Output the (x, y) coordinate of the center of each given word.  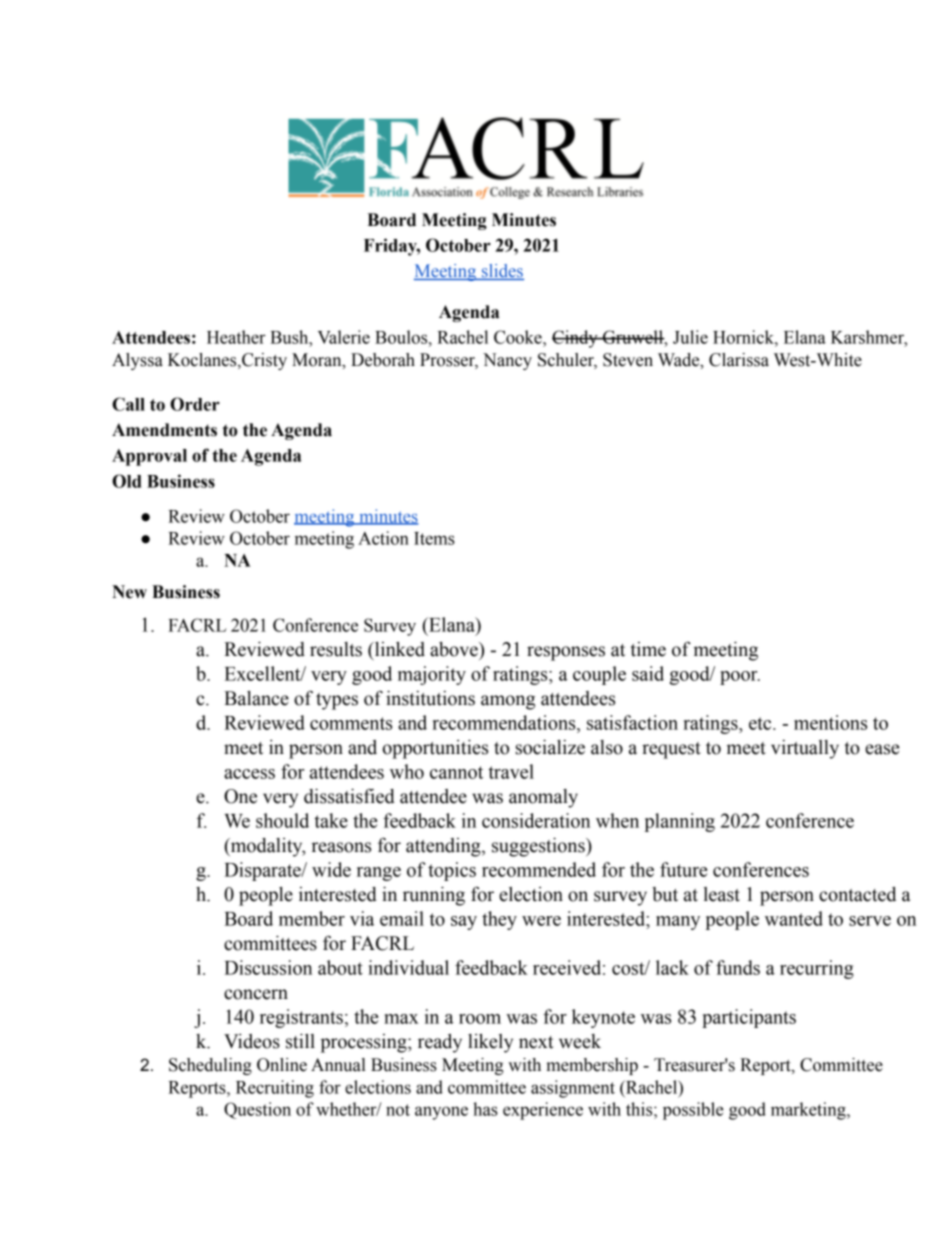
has (485, 1109)
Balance (256, 698)
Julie (690, 337)
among (508, 702)
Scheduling (210, 1066)
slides (502, 272)
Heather (236, 337)
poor (740, 678)
